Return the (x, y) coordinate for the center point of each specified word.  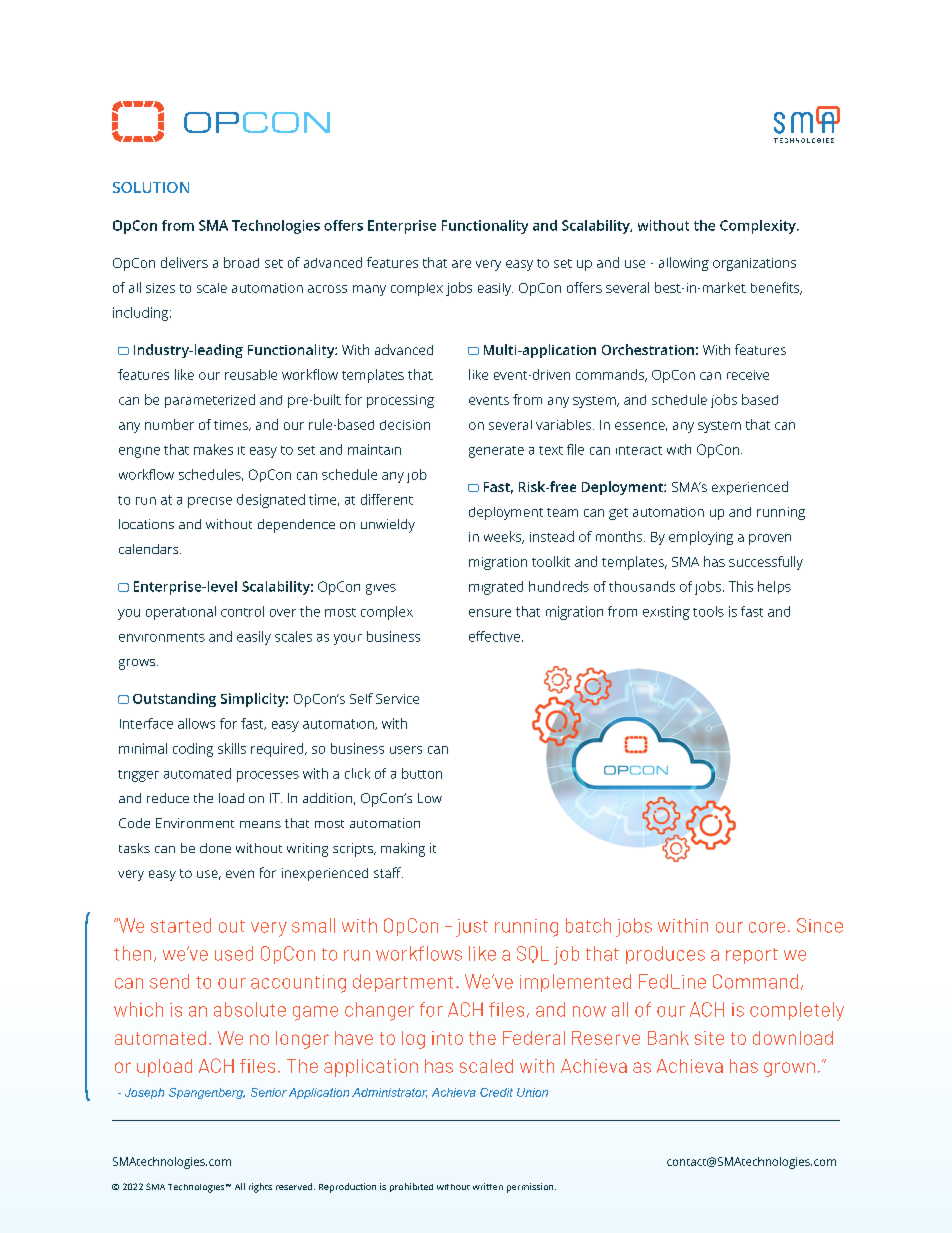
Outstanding (174, 700)
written (488, 1186)
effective (494, 636)
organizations (754, 264)
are (461, 264)
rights (260, 1188)
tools (708, 611)
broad (241, 262)
